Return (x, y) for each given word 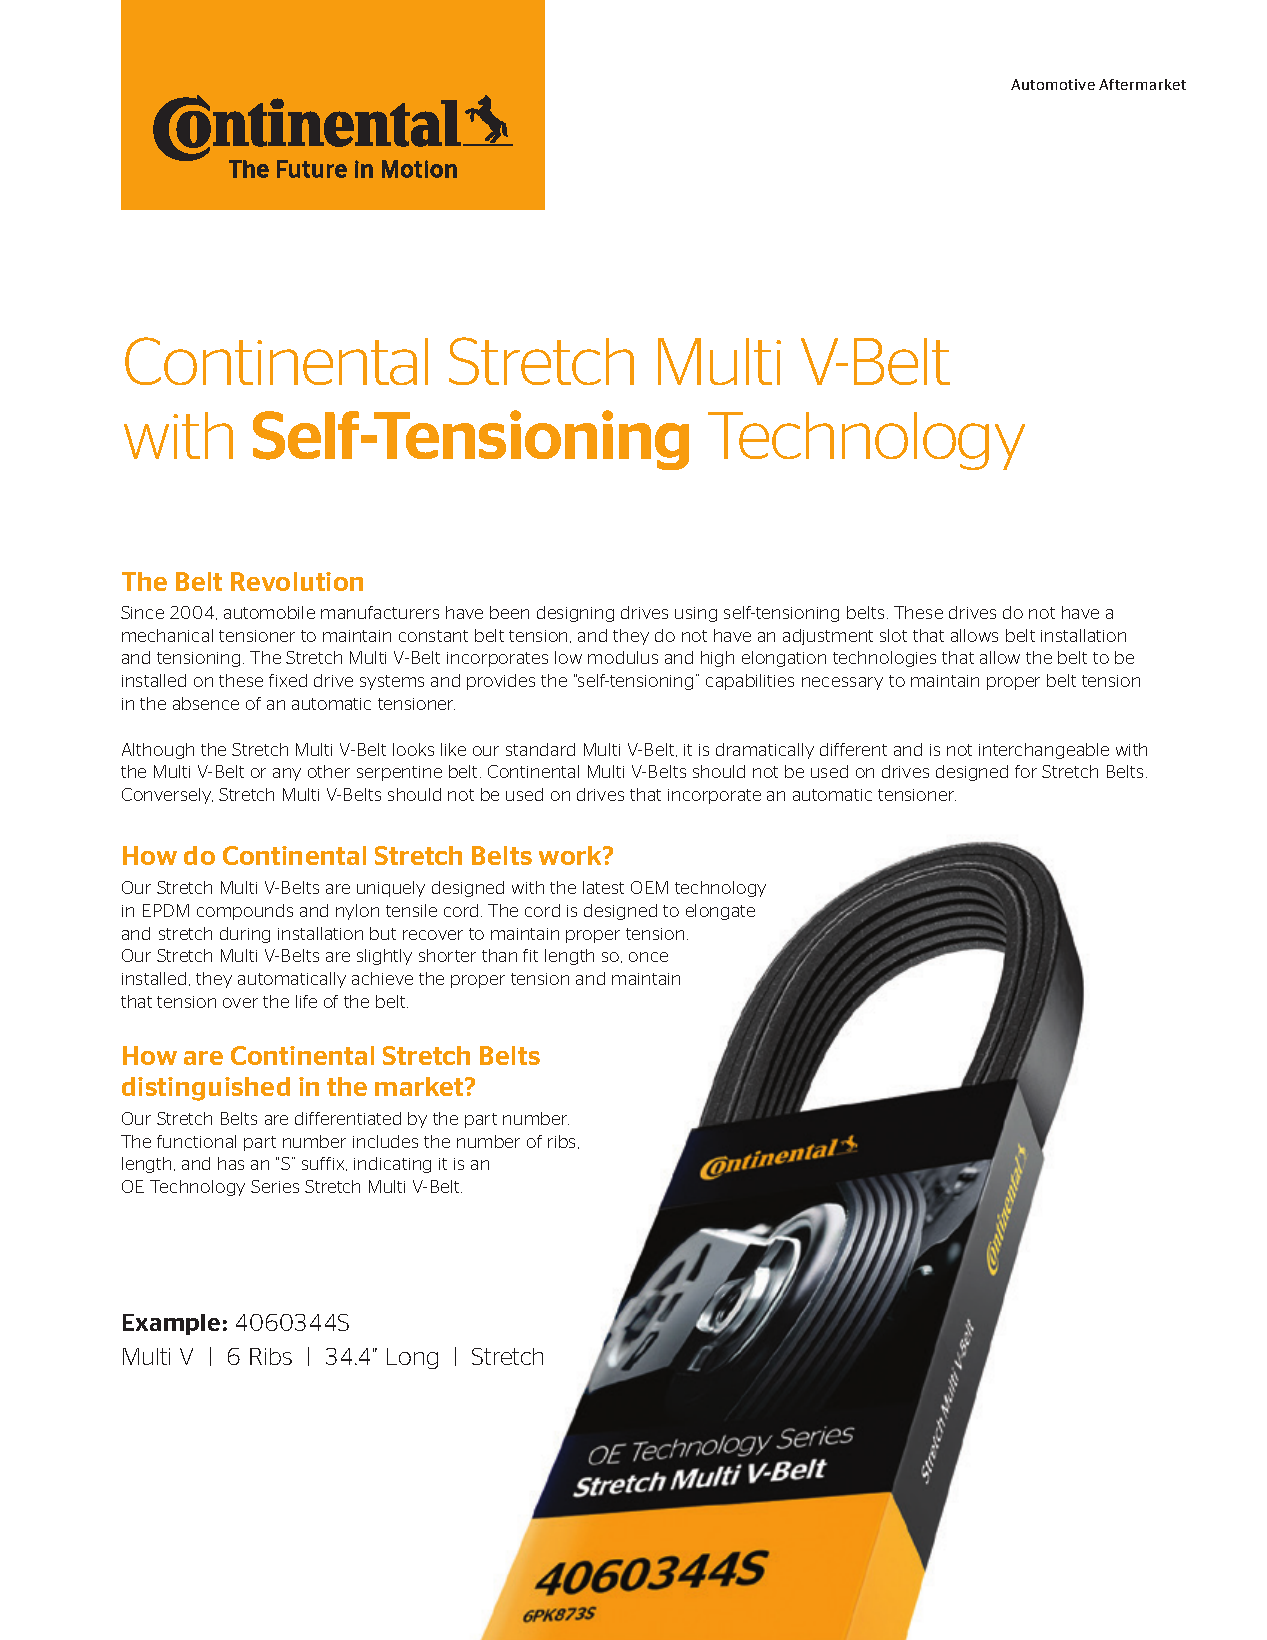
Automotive (1053, 84)
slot (893, 635)
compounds (245, 912)
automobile (269, 612)
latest (603, 887)
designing (575, 614)
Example (171, 1324)
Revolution (297, 581)
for (1026, 771)
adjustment (828, 637)
